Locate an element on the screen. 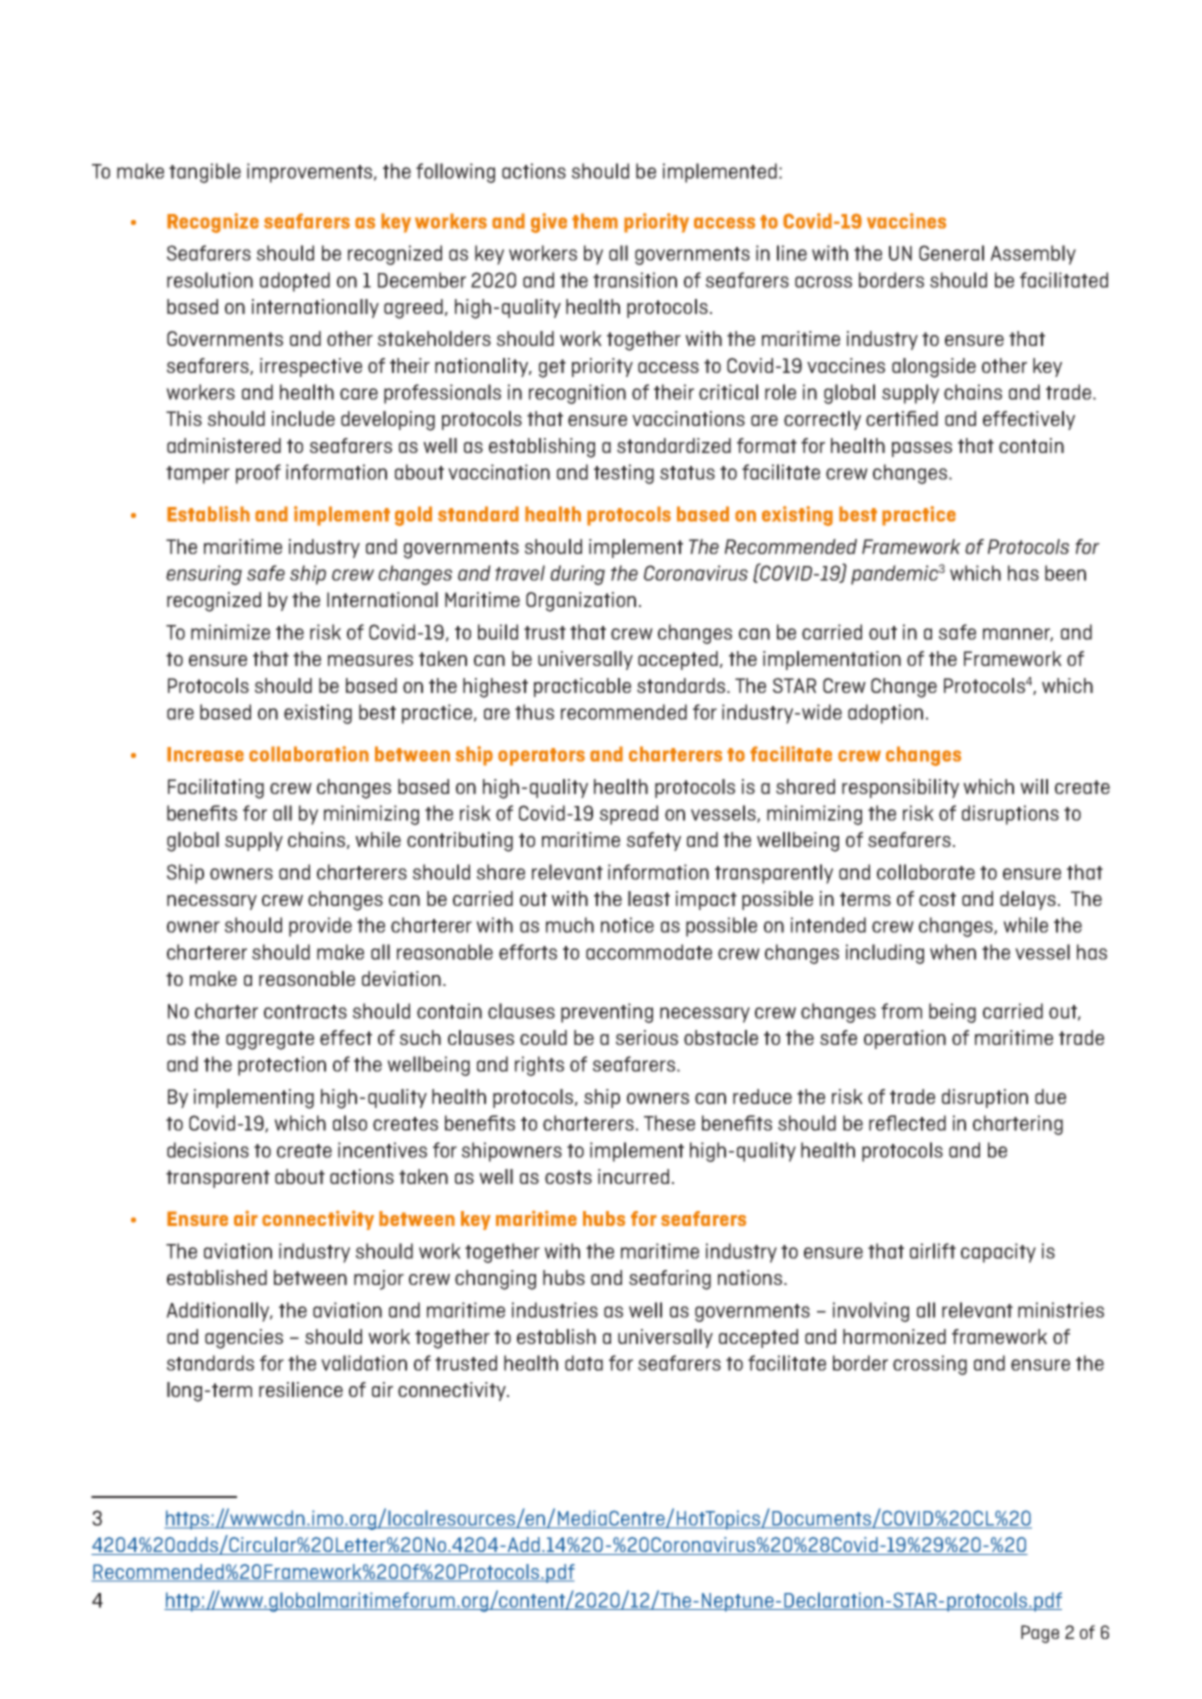 The height and width of the screenshot is (1699, 1202). General is located at coordinates (951, 253).
